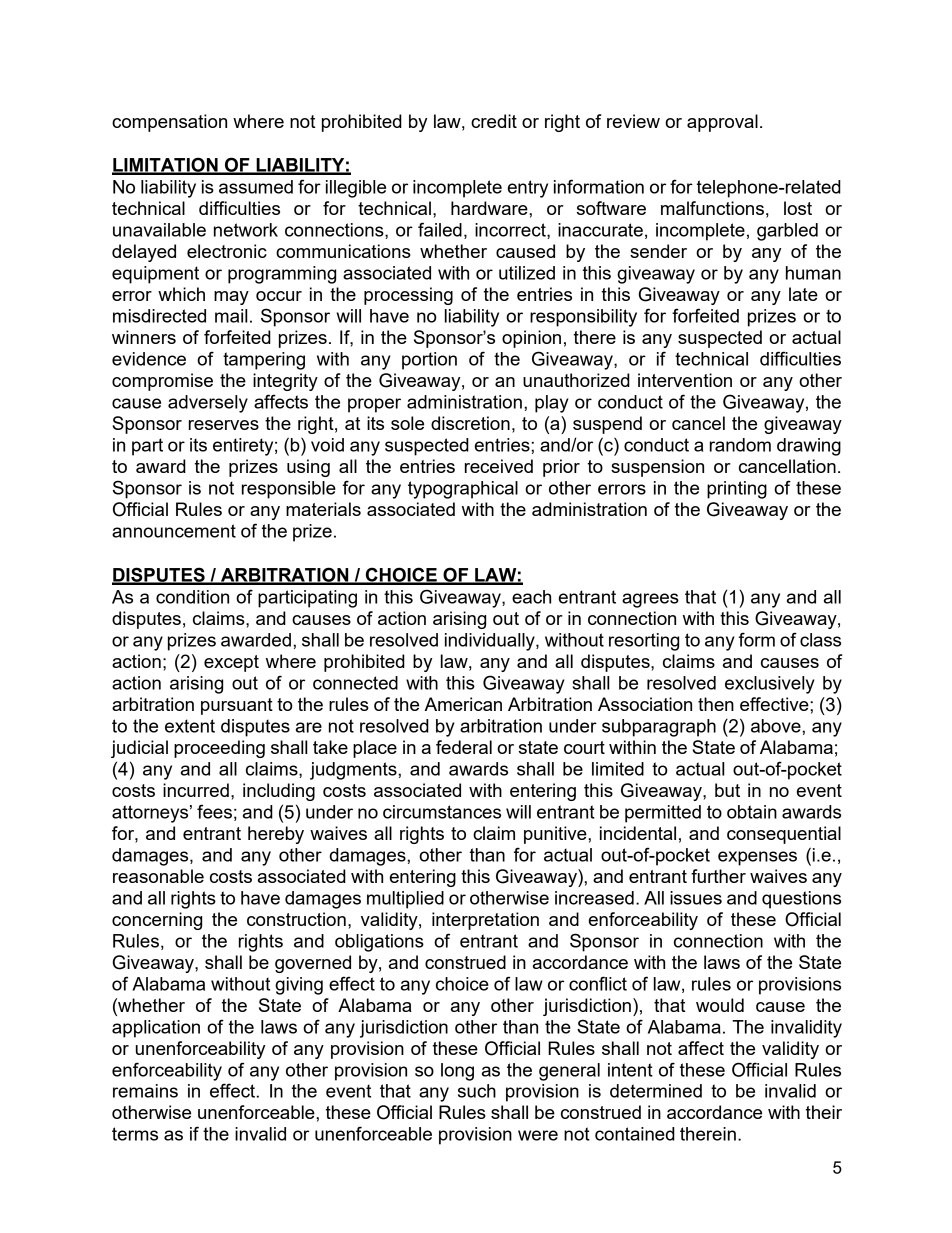 Image resolution: width=952 pixels, height=1233 pixels. Describe the element at coordinates (442, 812) in the page. I see `circumstances` at that location.
